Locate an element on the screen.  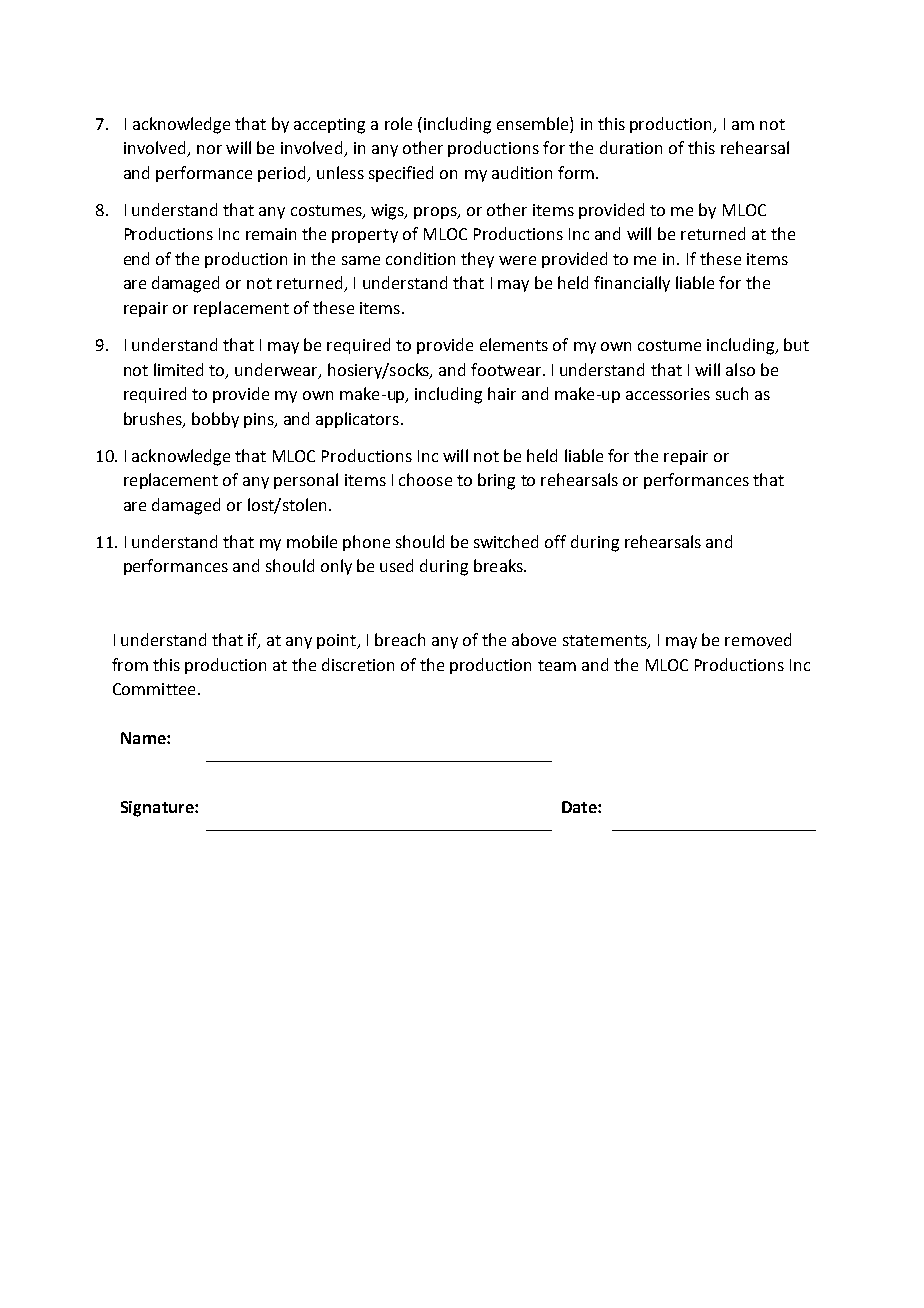
such is located at coordinates (732, 393).
